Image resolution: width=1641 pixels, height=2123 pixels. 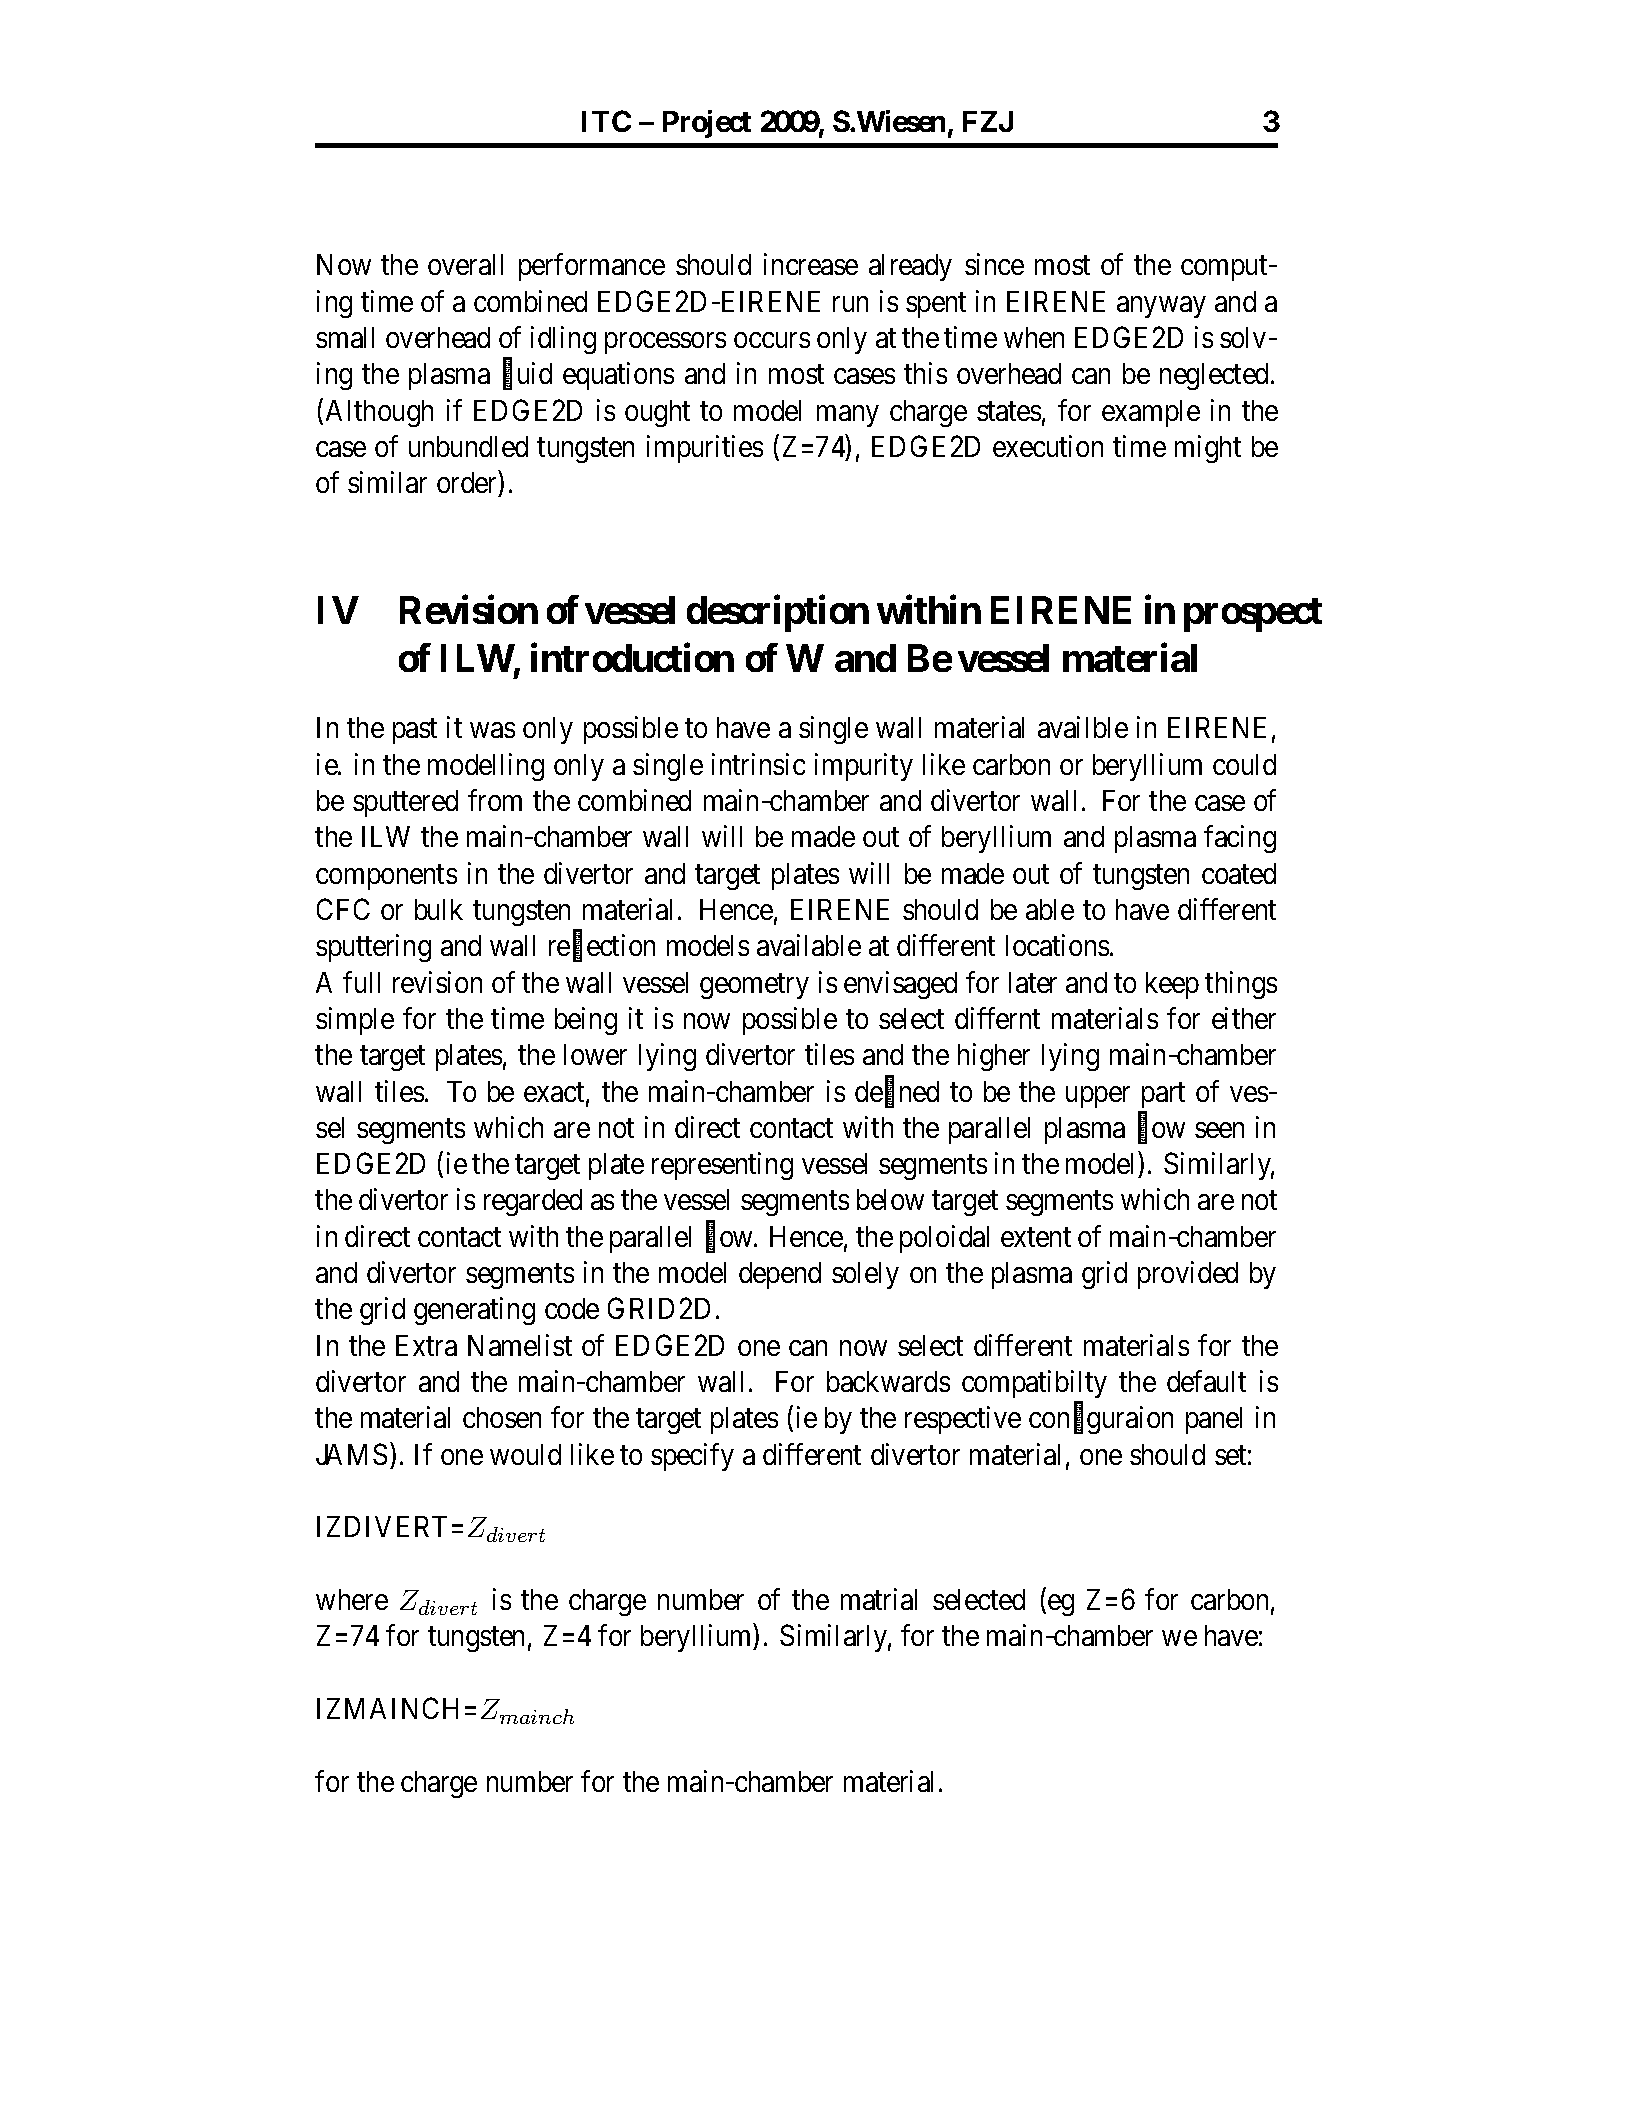 What do you see at coordinates (465, 264) in the screenshot?
I see `overall` at bounding box center [465, 264].
